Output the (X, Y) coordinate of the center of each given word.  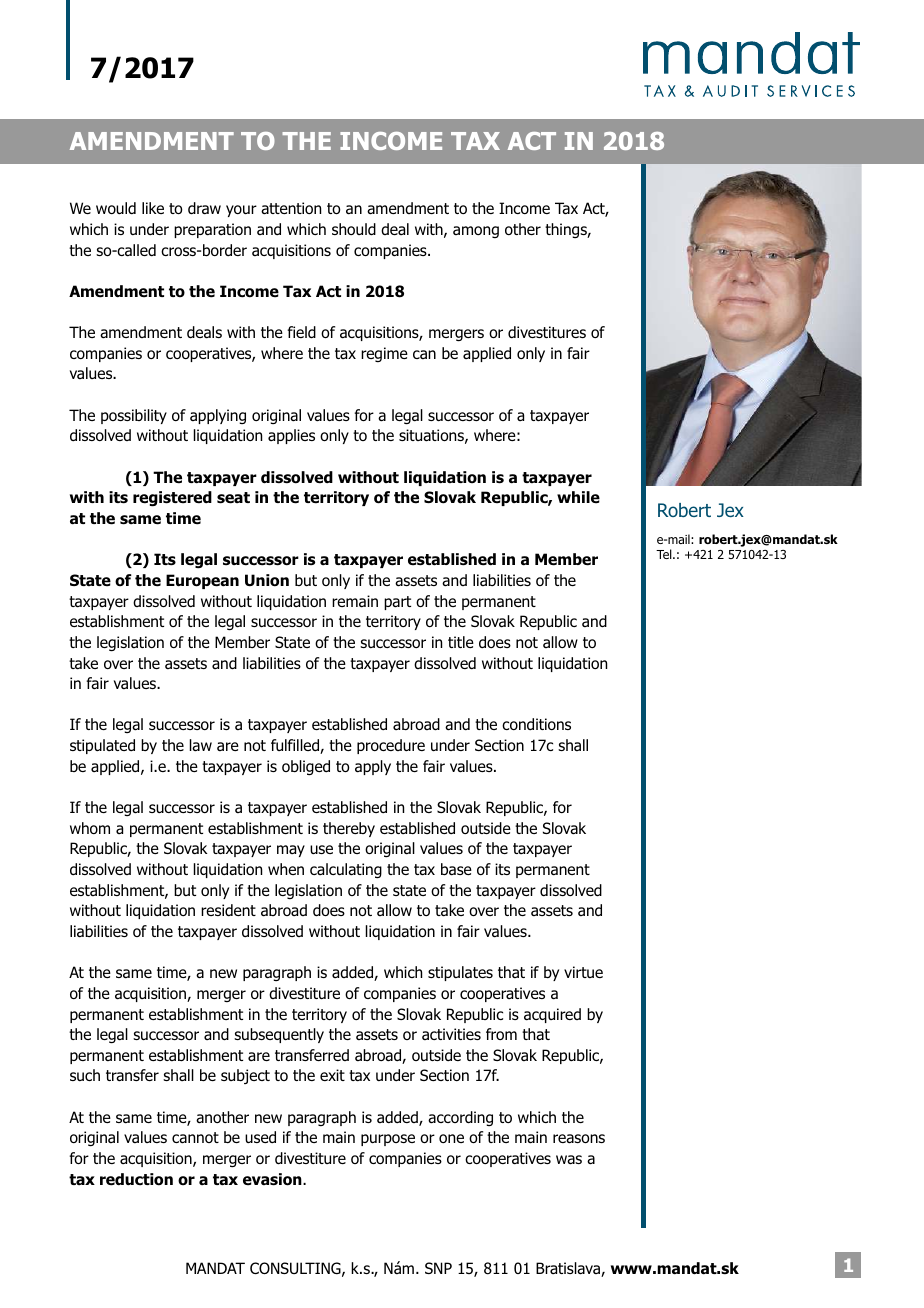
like (153, 208)
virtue (583, 972)
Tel (665, 554)
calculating (346, 870)
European (202, 581)
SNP (438, 1268)
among (476, 232)
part (397, 603)
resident (228, 910)
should (354, 229)
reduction (136, 1179)
